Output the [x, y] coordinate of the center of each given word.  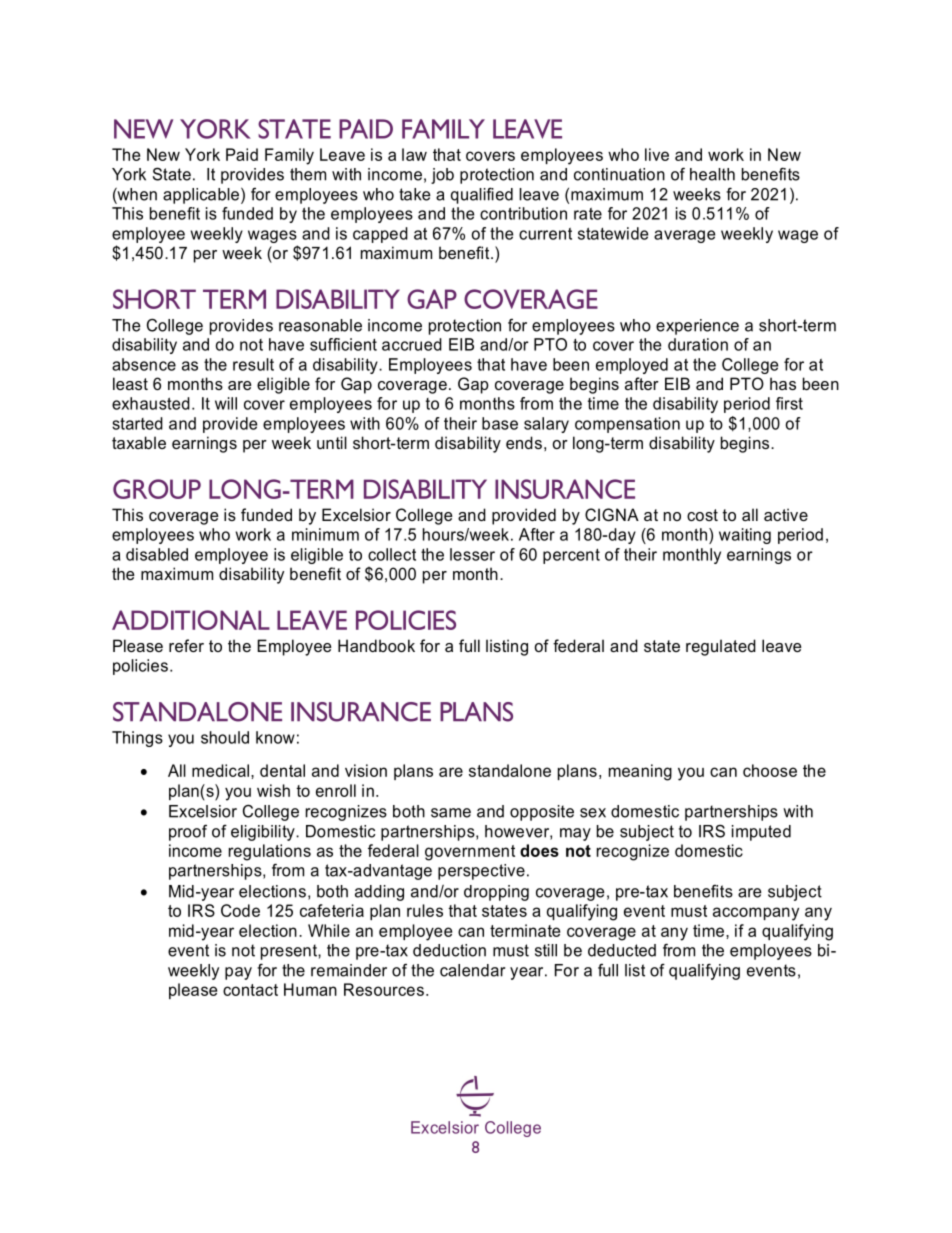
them [308, 174]
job [442, 176]
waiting [745, 536]
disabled [157, 554]
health [712, 174]
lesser [472, 554]
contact [250, 990]
